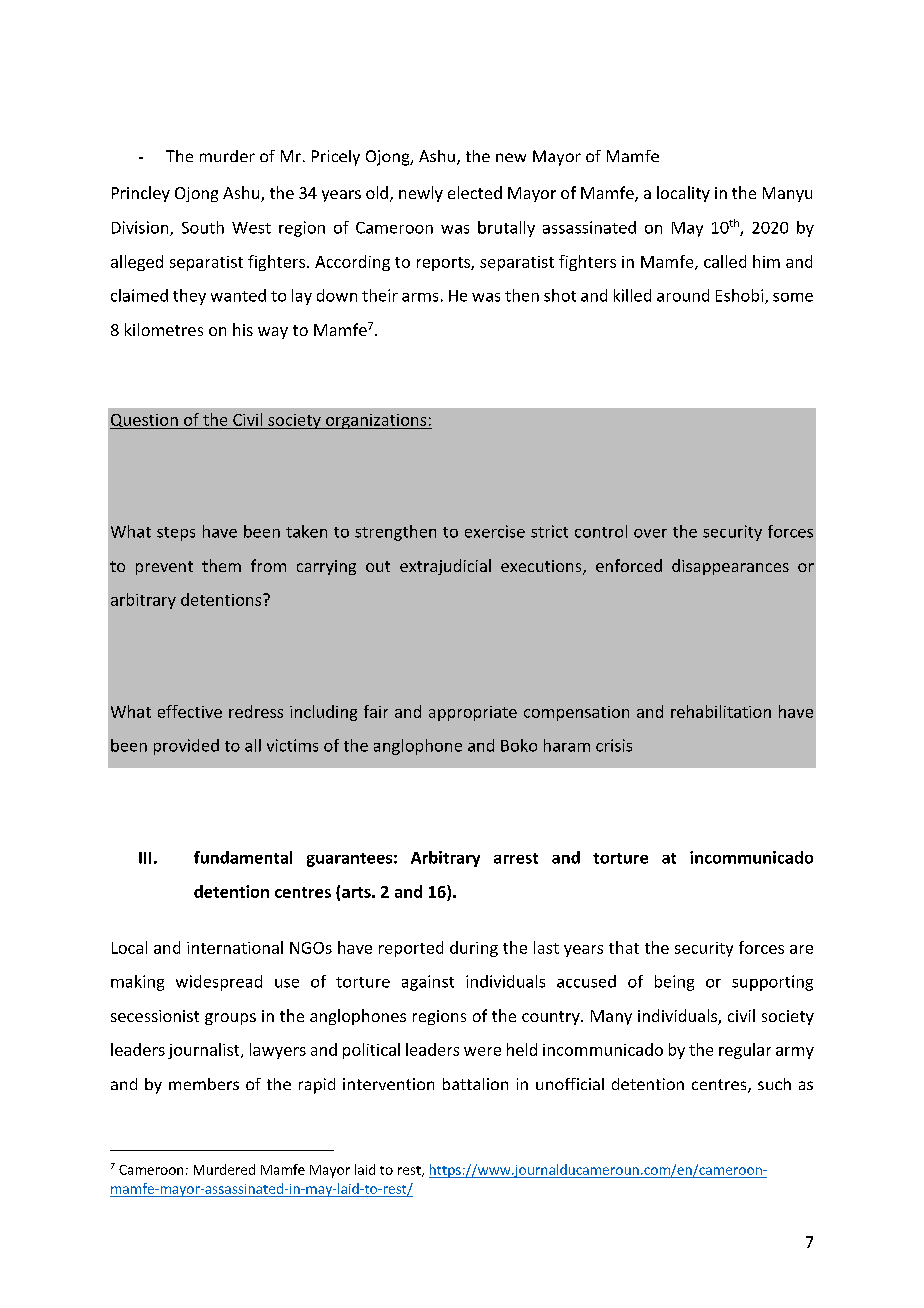  I want to click on over, so click(650, 533).
